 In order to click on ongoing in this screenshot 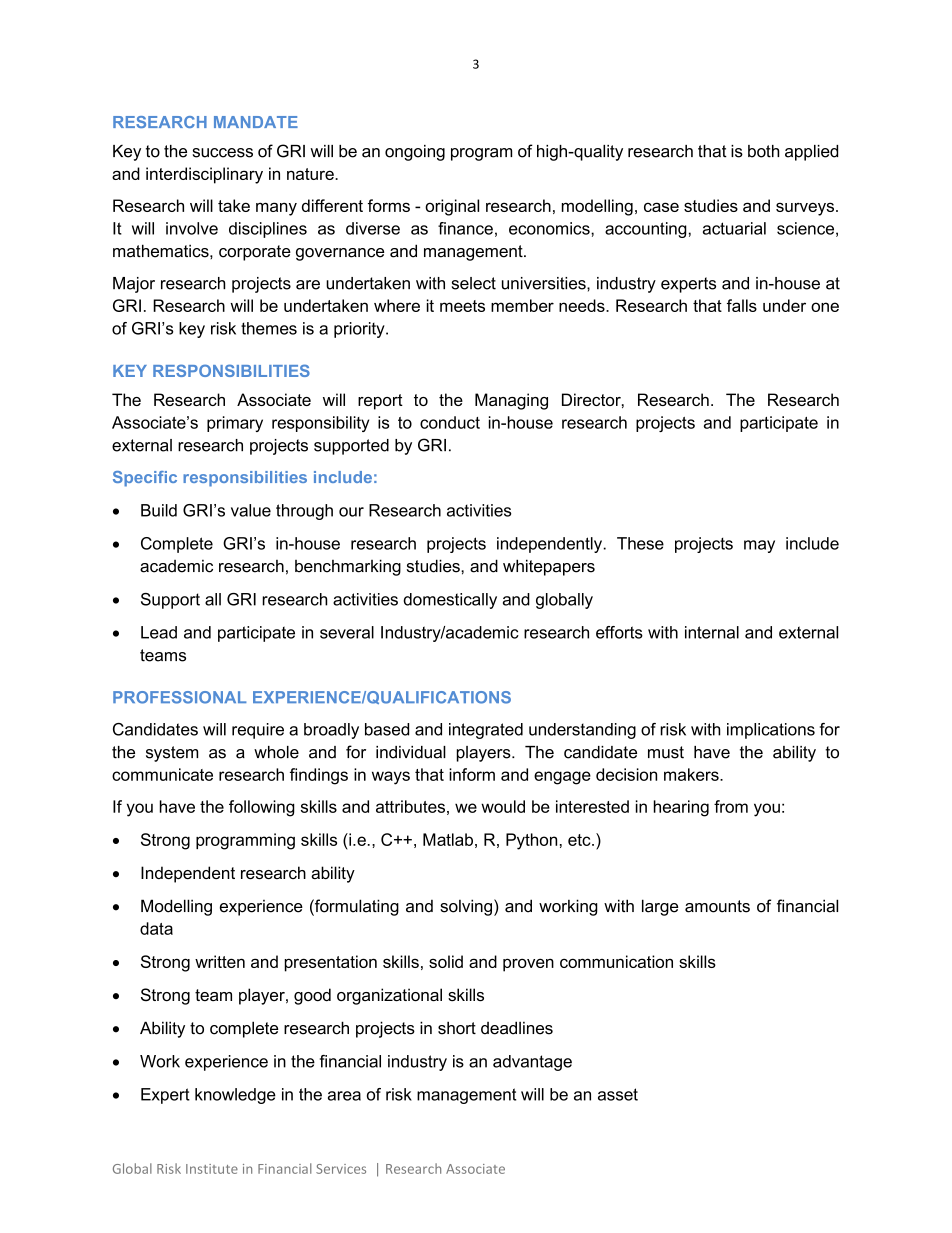, I will do `click(415, 153)`.
